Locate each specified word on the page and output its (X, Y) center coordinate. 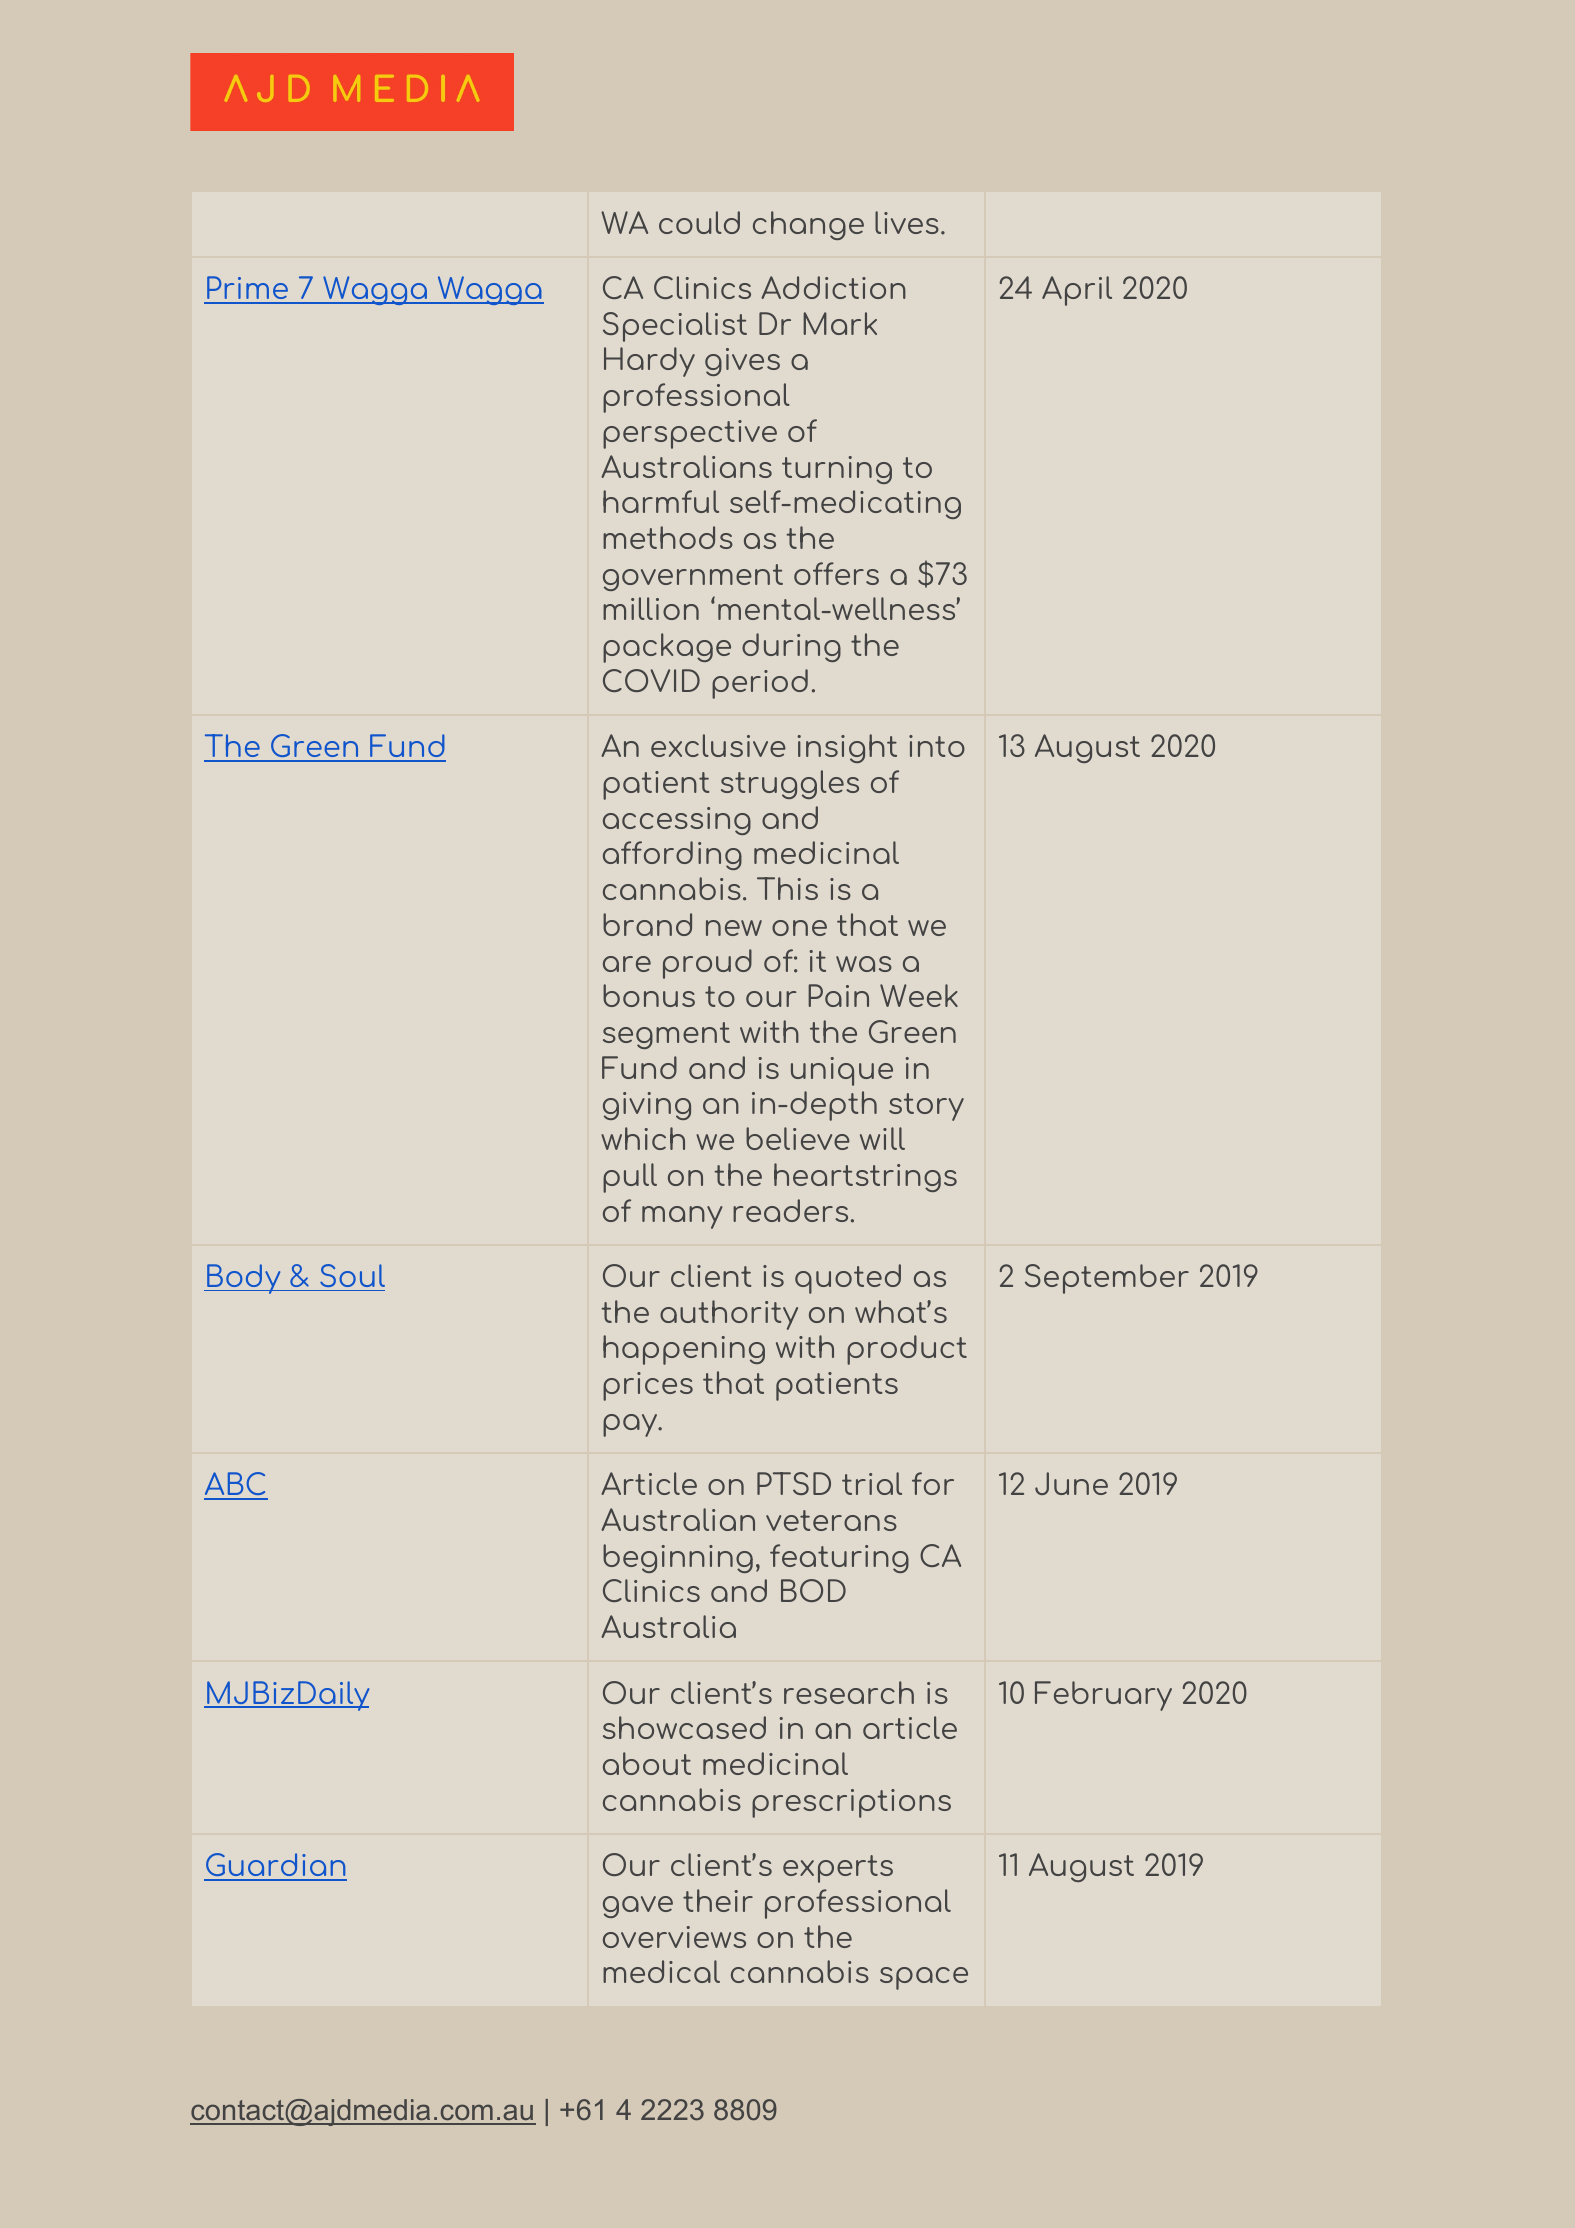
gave (638, 1907)
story (926, 1107)
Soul (352, 1275)
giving (647, 1106)
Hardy (649, 362)
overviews (674, 1937)
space (924, 1978)
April (1077, 291)
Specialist (675, 327)
